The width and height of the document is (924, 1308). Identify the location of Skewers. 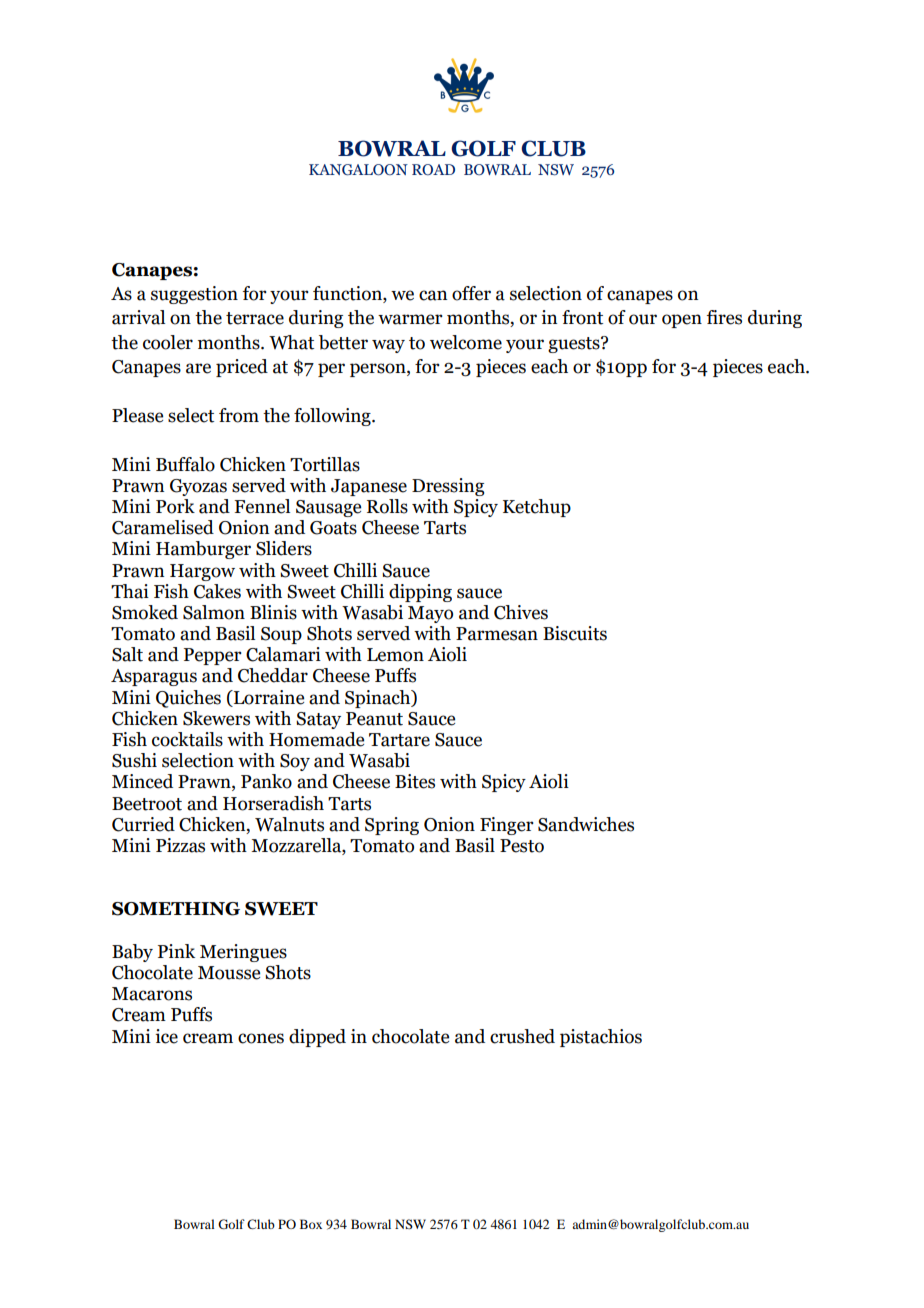
(216, 718).
